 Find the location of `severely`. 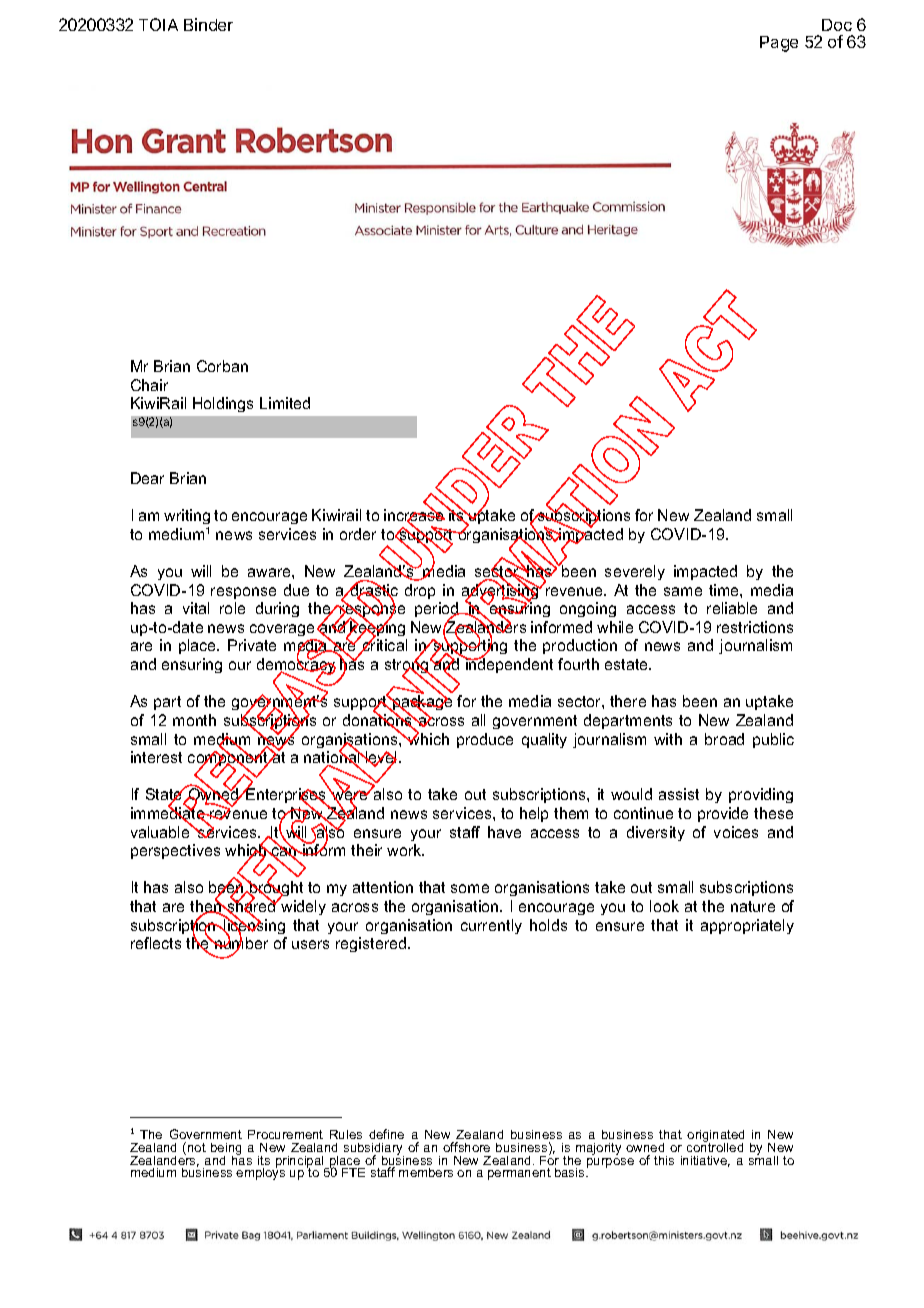

severely is located at coordinates (635, 572).
